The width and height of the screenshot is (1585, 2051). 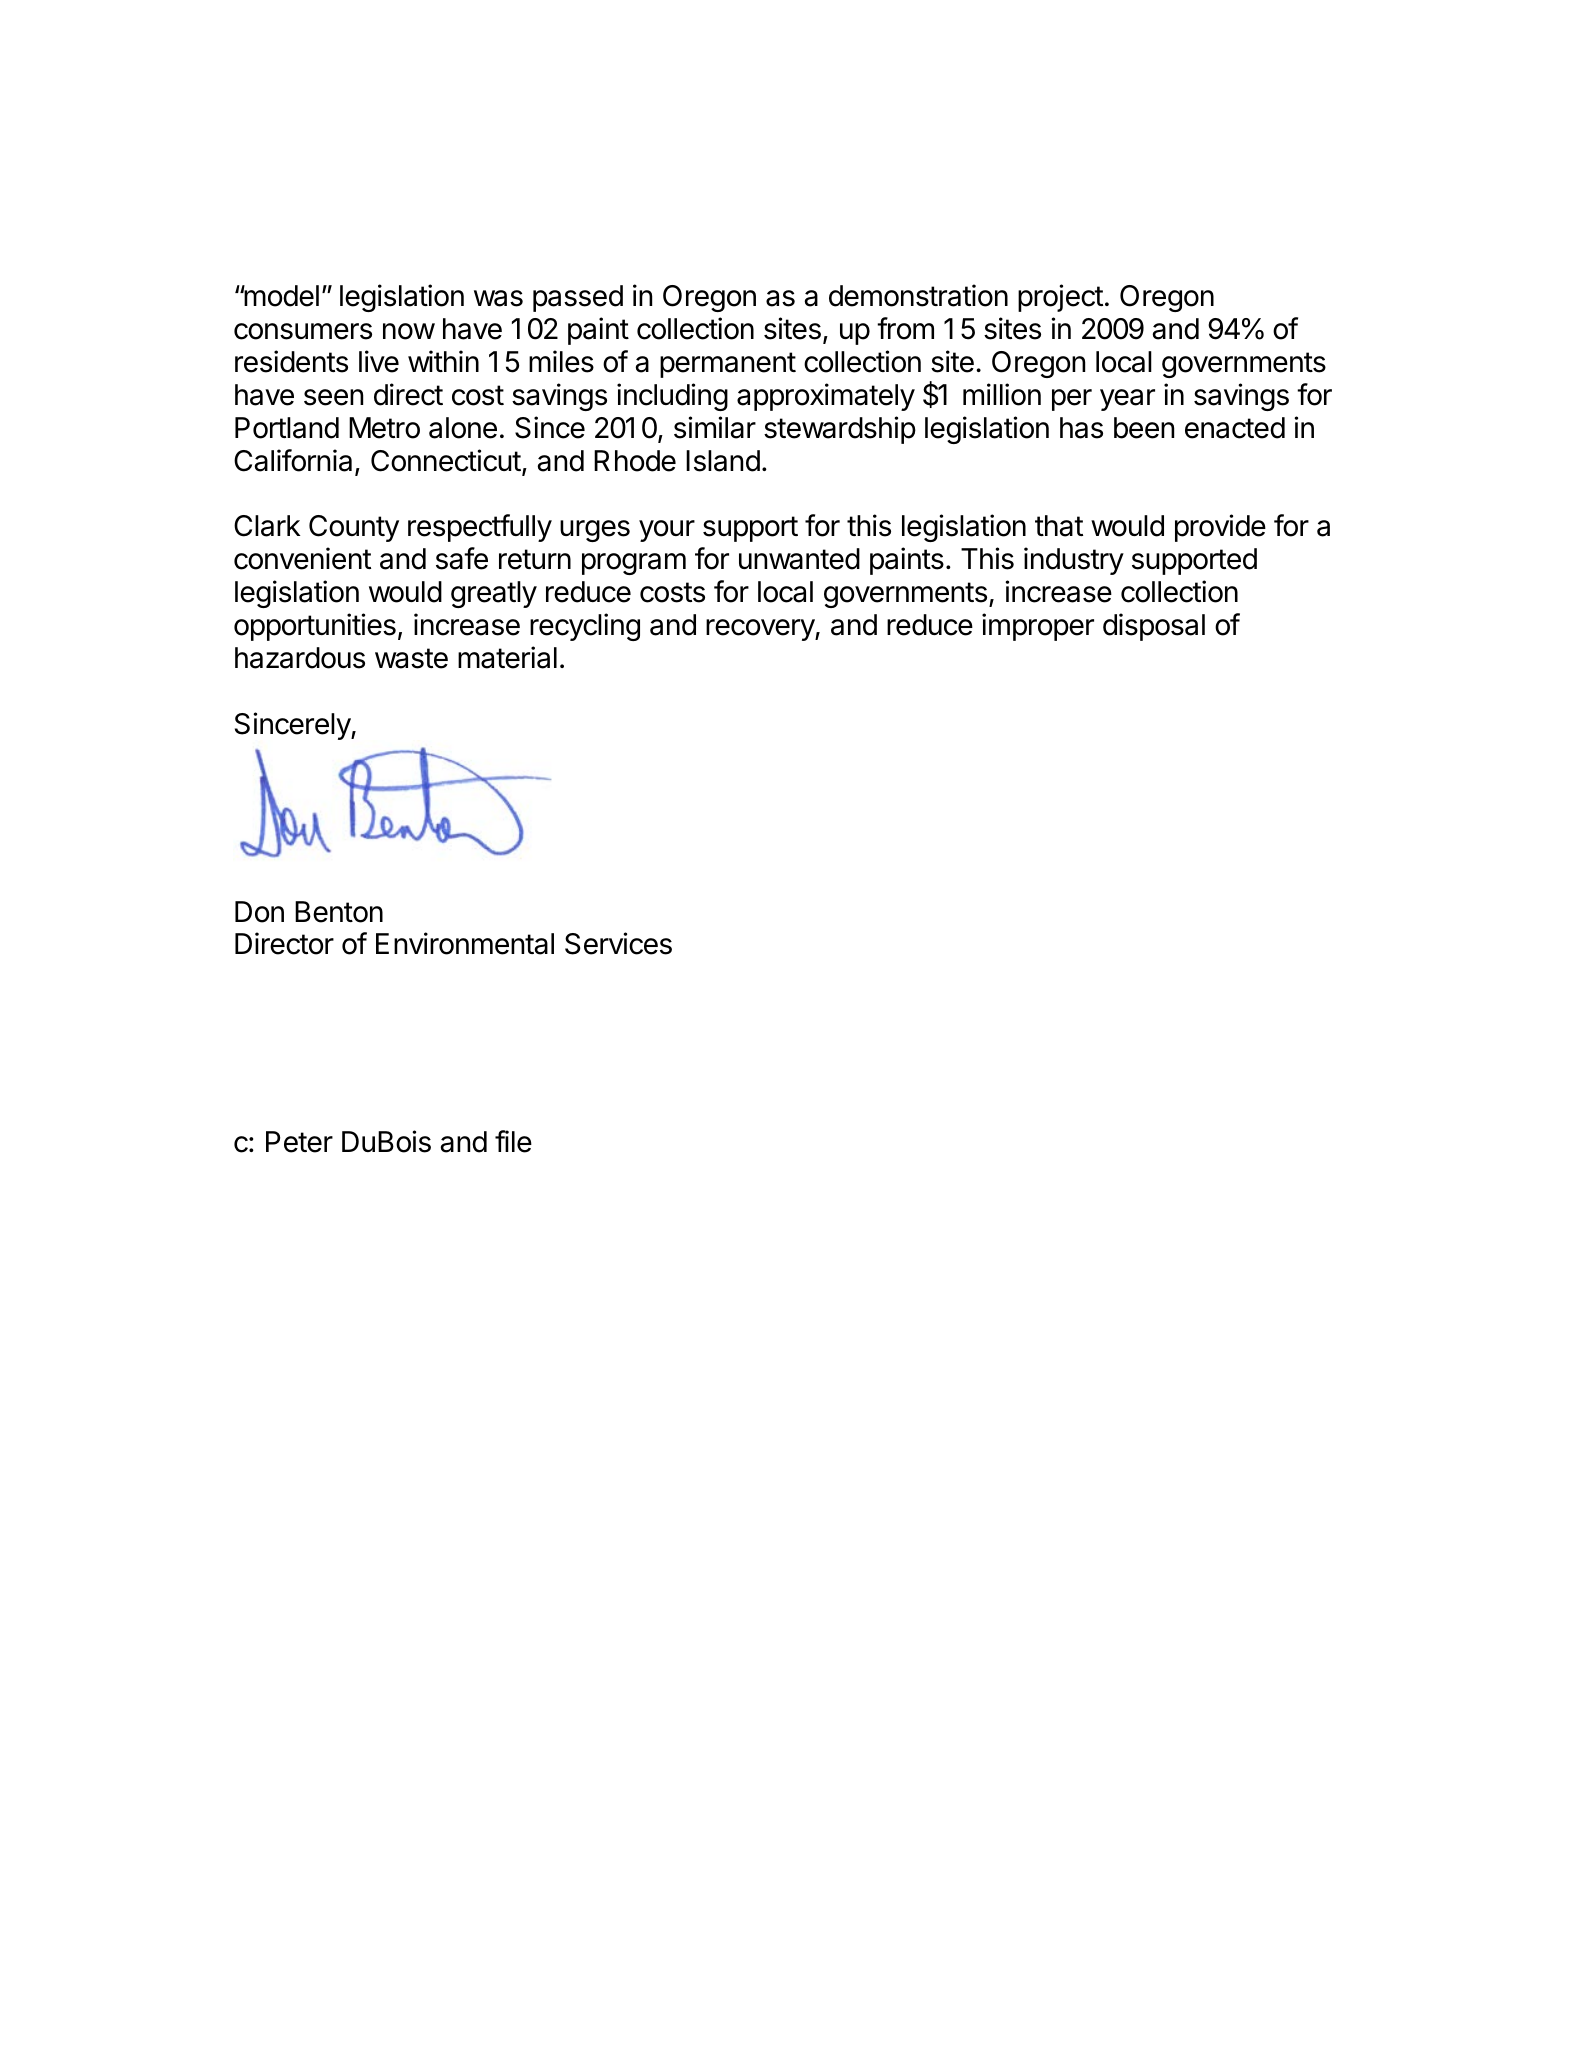 What do you see at coordinates (411, 658) in the screenshot?
I see `waste` at bounding box center [411, 658].
